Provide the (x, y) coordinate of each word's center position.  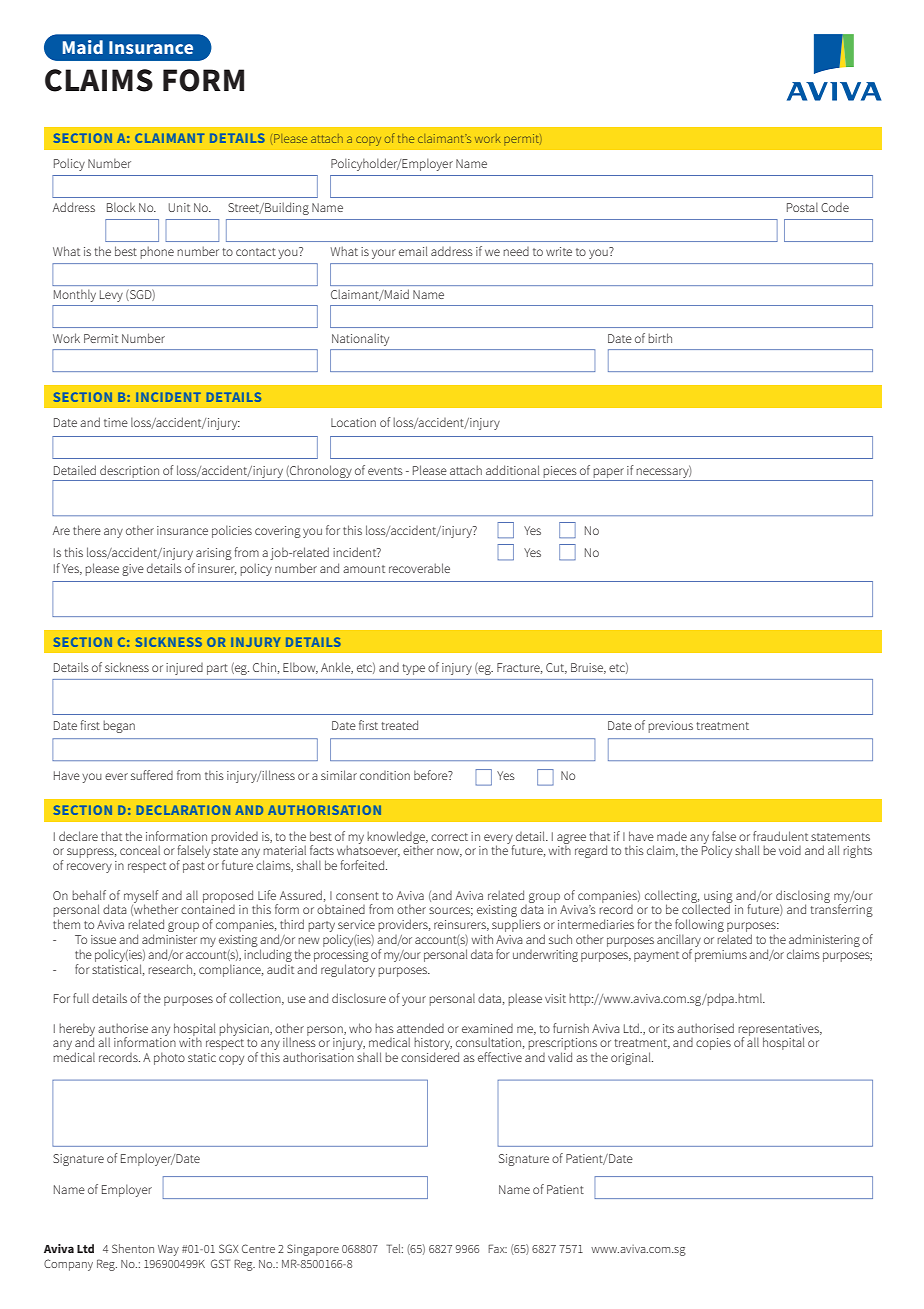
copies (713, 1044)
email (413, 251)
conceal (140, 850)
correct (449, 837)
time (116, 422)
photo (169, 1058)
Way (168, 1250)
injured (184, 669)
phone (157, 252)
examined (487, 1028)
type (414, 669)
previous (670, 727)
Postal (802, 207)
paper (609, 473)
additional (512, 470)
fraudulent (780, 836)
